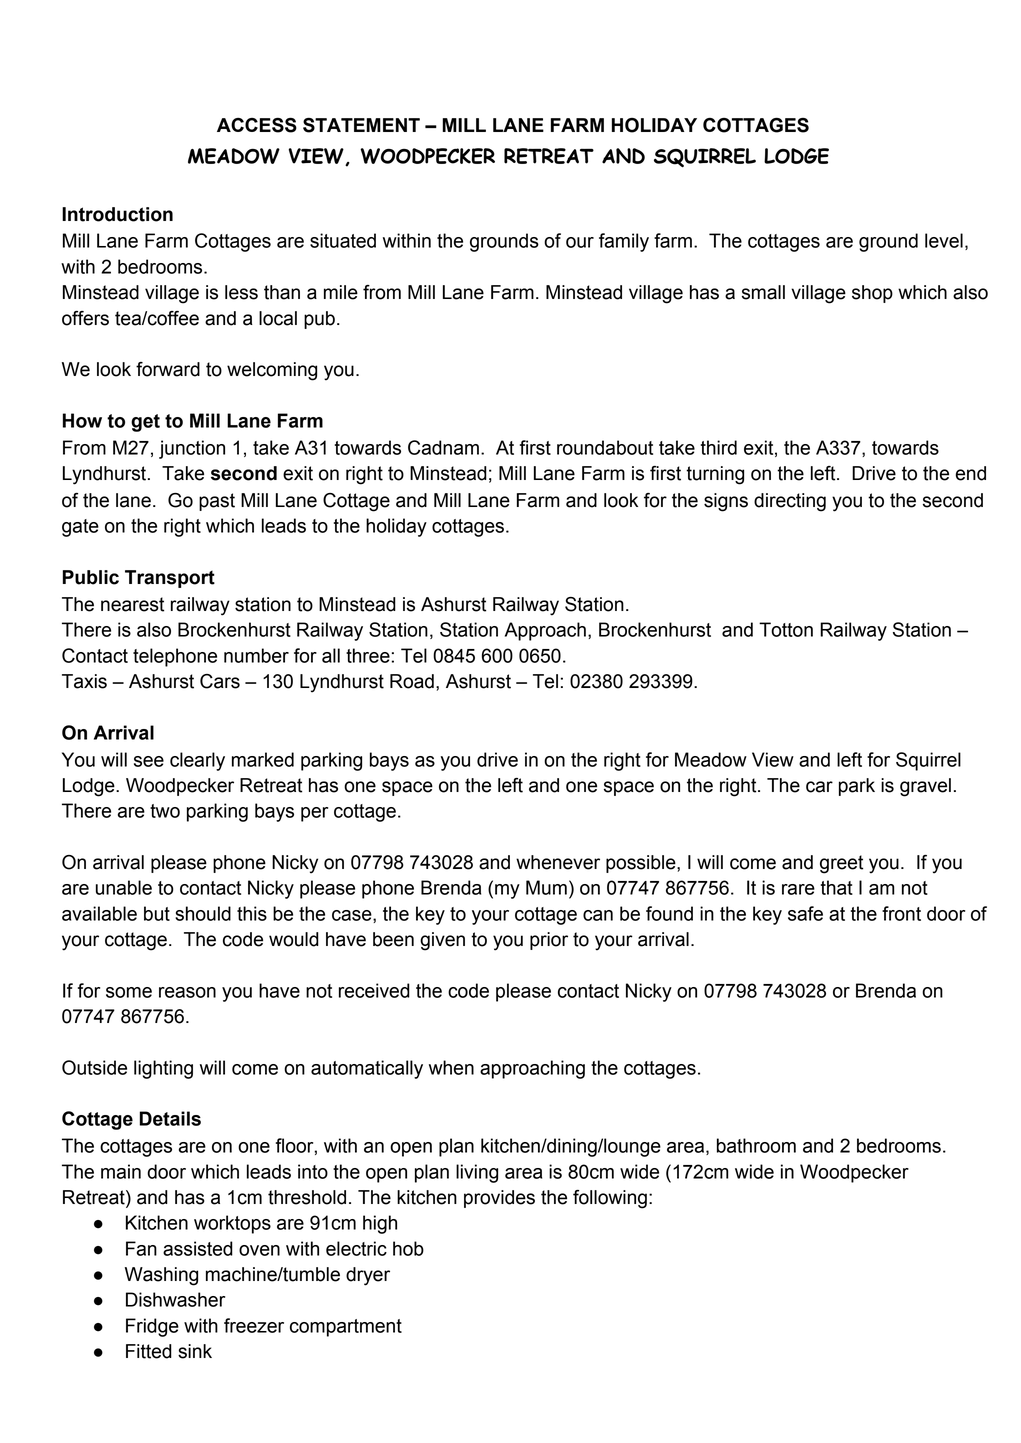 Image resolution: width=1021 pixels, height=1443 pixels. Describe the element at coordinates (790, 502) in the page. I see `directing` at that location.
